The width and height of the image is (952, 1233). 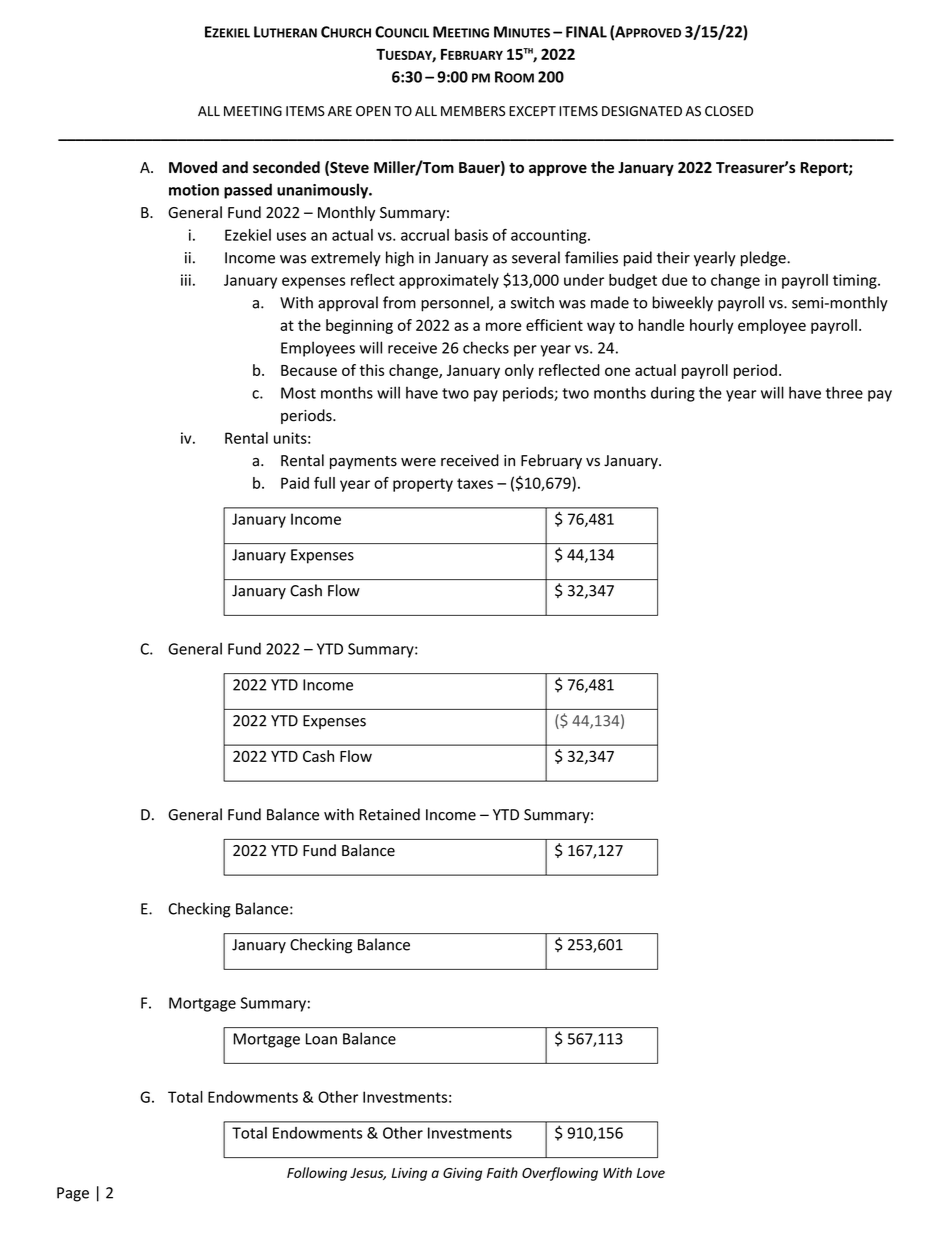 I want to click on hourly, so click(x=712, y=326).
